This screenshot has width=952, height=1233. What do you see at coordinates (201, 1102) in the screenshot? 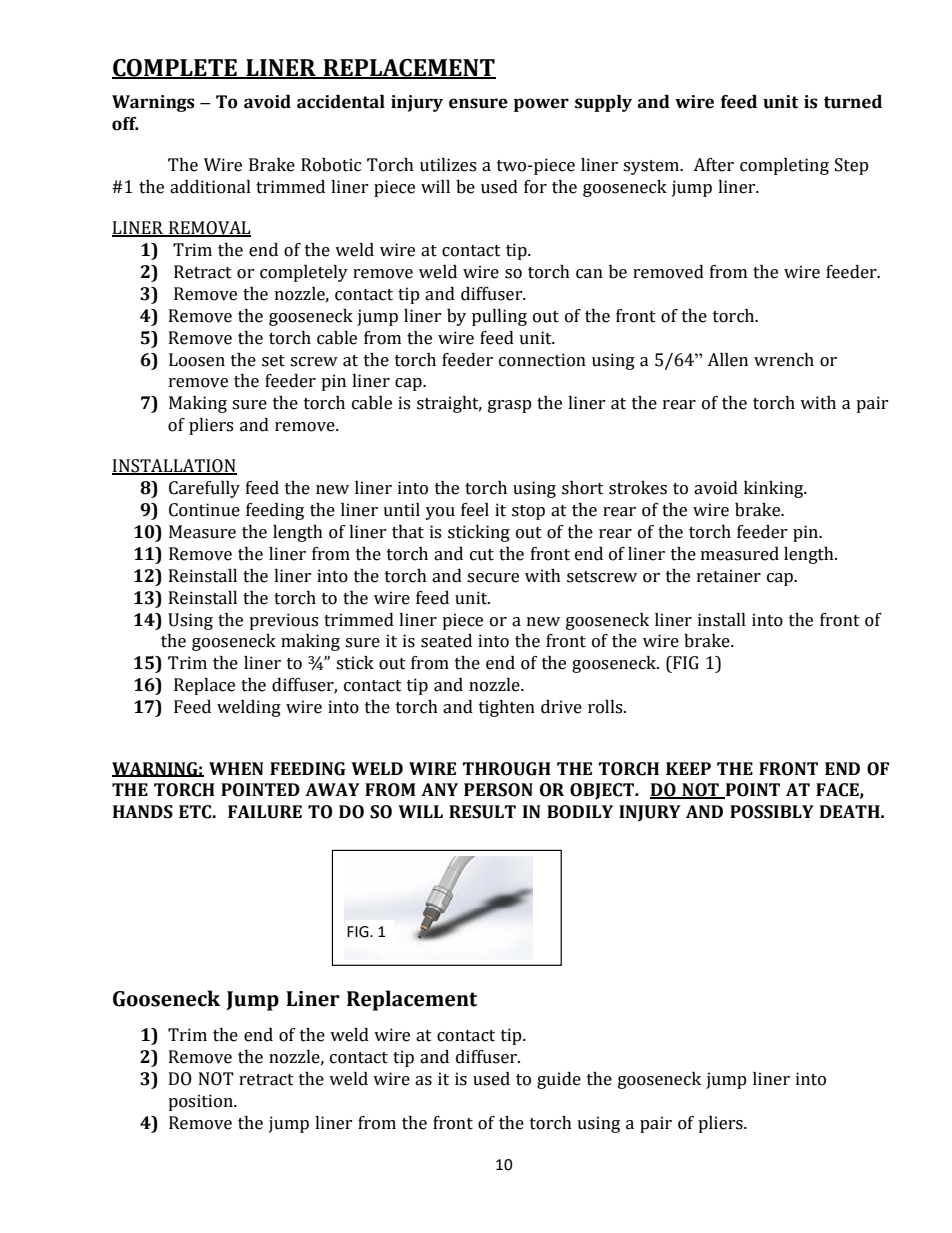
I see `position` at bounding box center [201, 1102].
